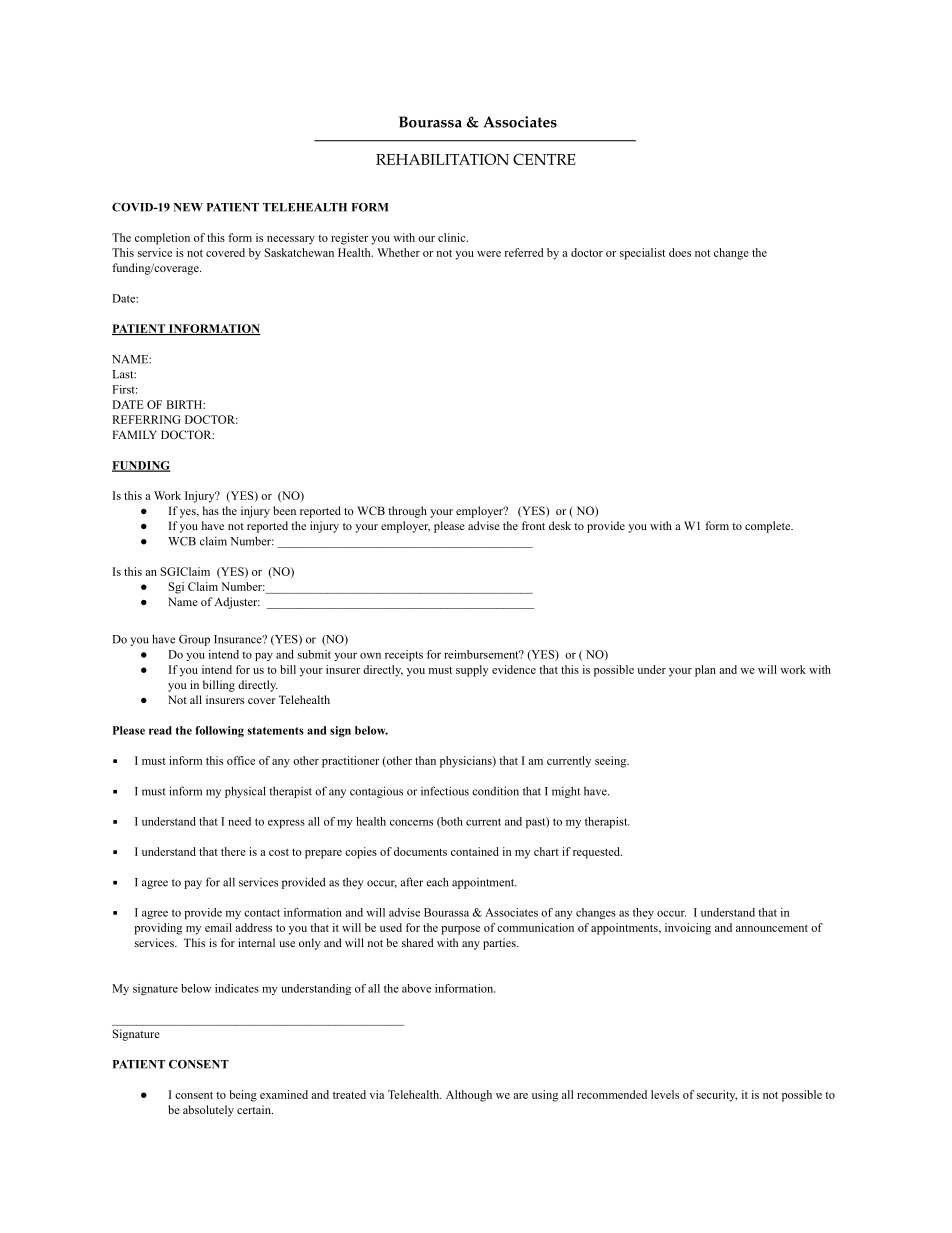 The width and height of the document is (952, 1233). What do you see at coordinates (612, 762) in the document?
I see `seeing` at bounding box center [612, 762].
